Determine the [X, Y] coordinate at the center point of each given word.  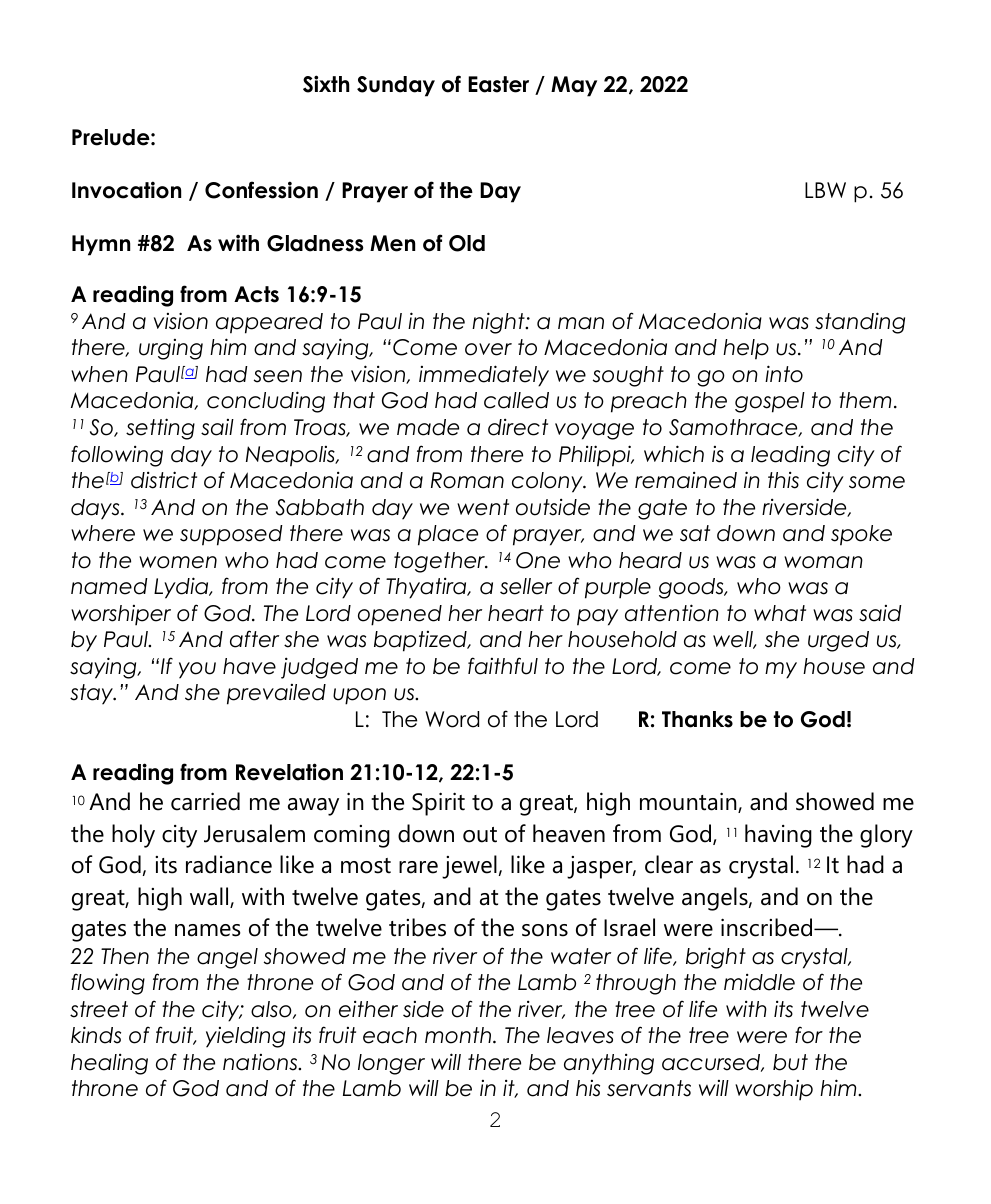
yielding [245, 1037]
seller [526, 586]
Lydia [182, 588]
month [459, 1035]
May [574, 86]
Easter [498, 84]
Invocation [126, 190]
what [780, 613]
